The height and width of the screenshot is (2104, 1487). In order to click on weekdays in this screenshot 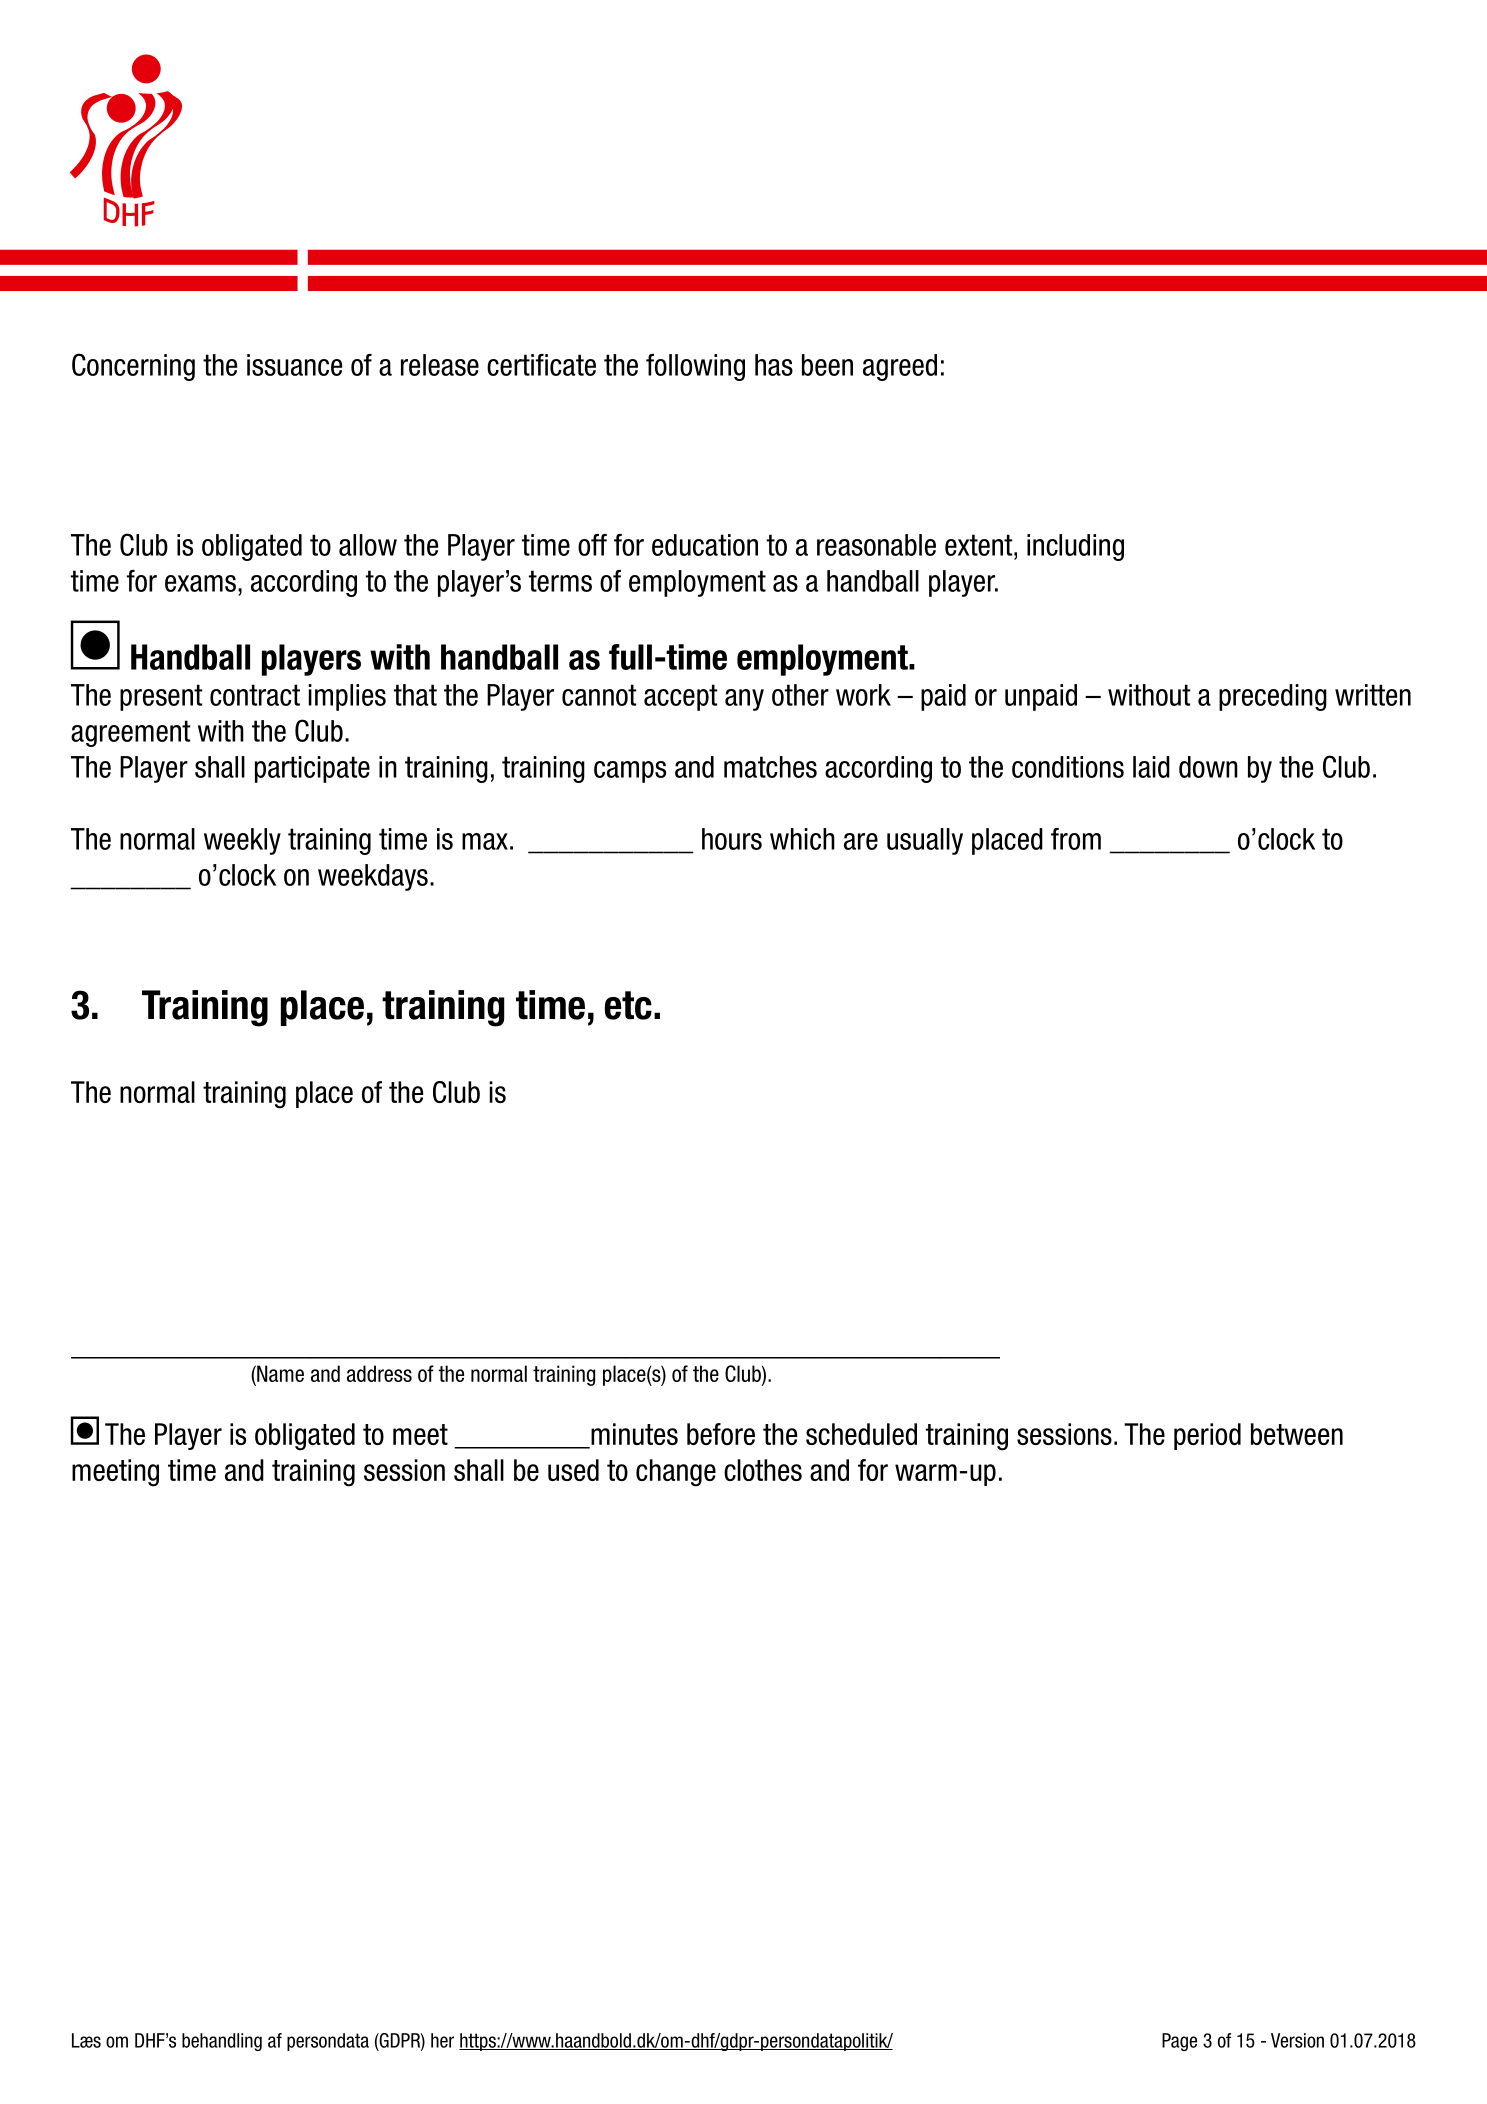, I will do `click(373, 877)`.
